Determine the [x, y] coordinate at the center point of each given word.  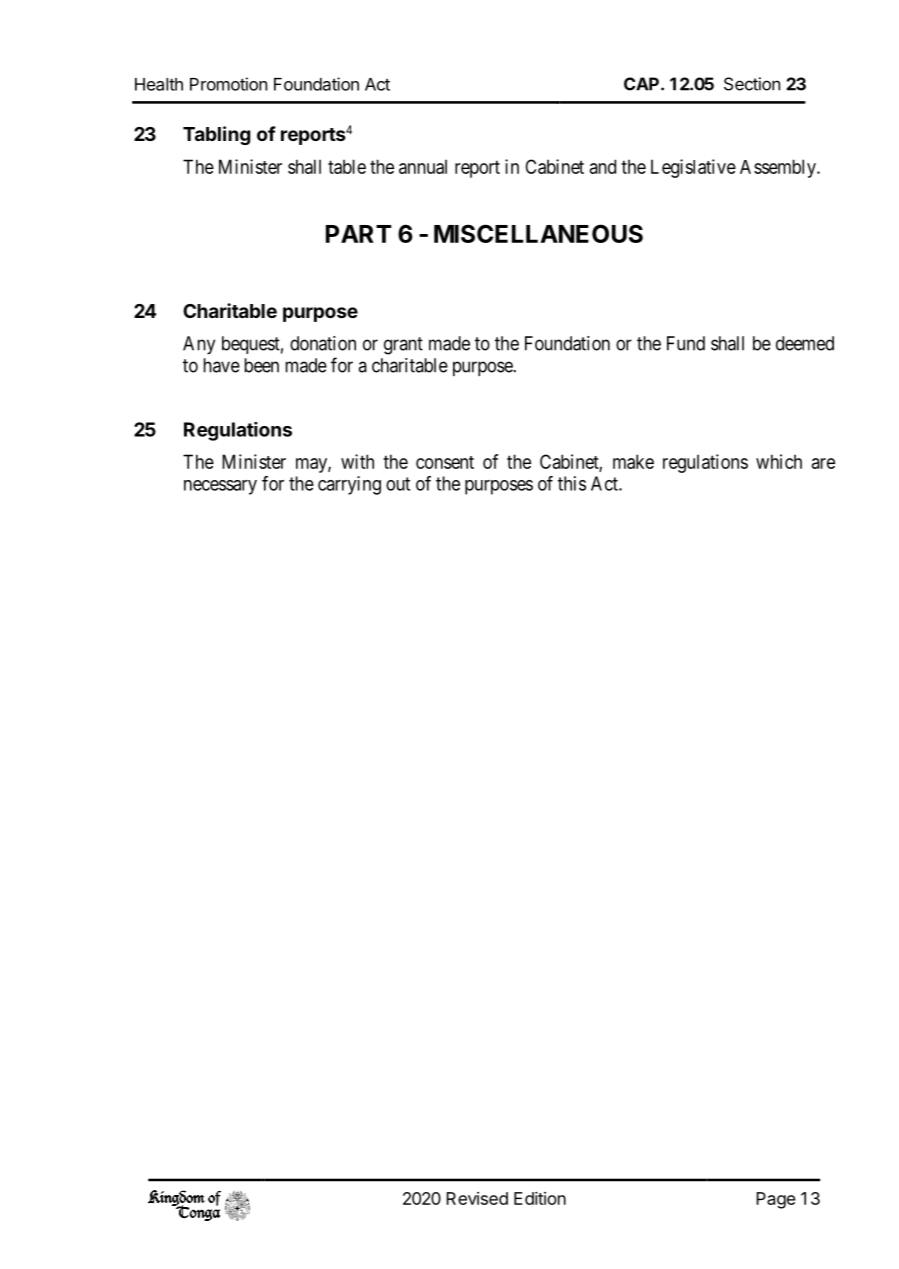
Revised [477, 1198]
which [779, 461]
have [222, 365]
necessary [220, 487]
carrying [349, 485]
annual [423, 166]
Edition [540, 1198]
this [572, 483]
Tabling [217, 135]
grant [403, 346]
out [398, 484]
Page [776, 1200]
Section [752, 84]
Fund [686, 343]
